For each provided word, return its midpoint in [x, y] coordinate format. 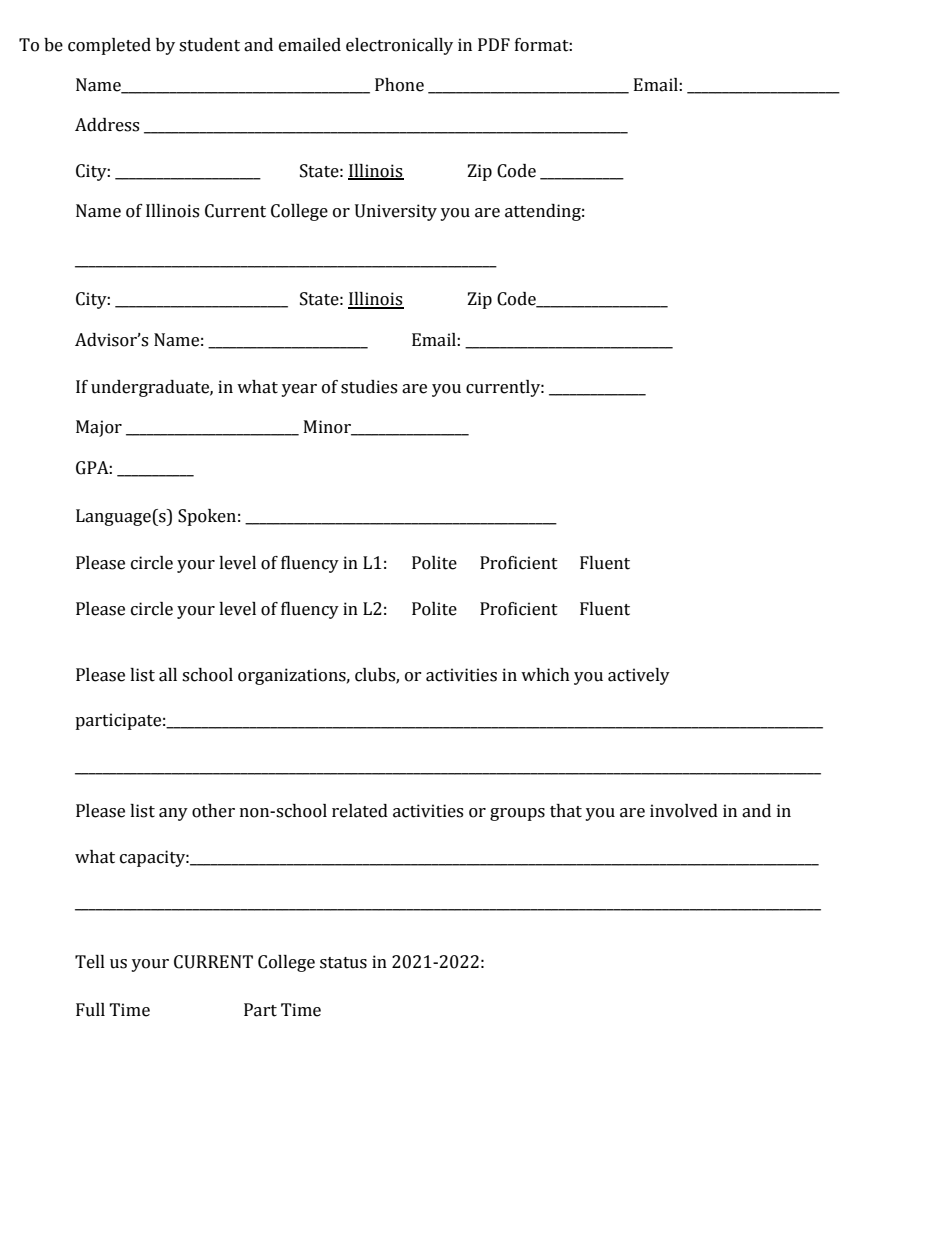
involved [684, 811]
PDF [494, 44]
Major [99, 428]
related [360, 811]
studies [369, 387]
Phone [399, 85]
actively [639, 676]
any [173, 814]
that [566, 811]
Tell [90, 962]
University [396, 212]
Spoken [207, 517]
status [343, 963]
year [299, 390]
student [209, 45]
